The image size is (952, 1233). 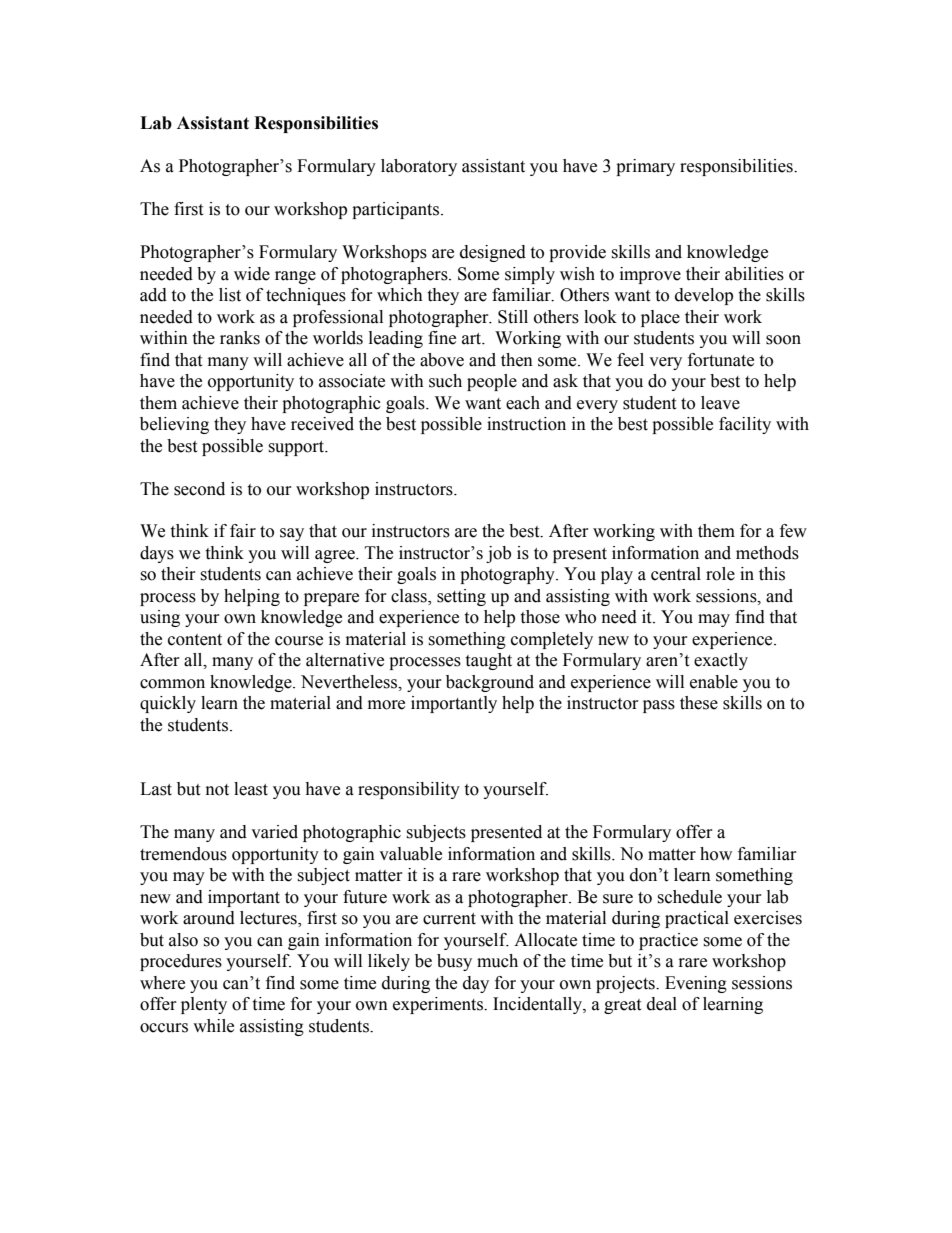 I want to click on responsibility, so click(x=409, y=790).
